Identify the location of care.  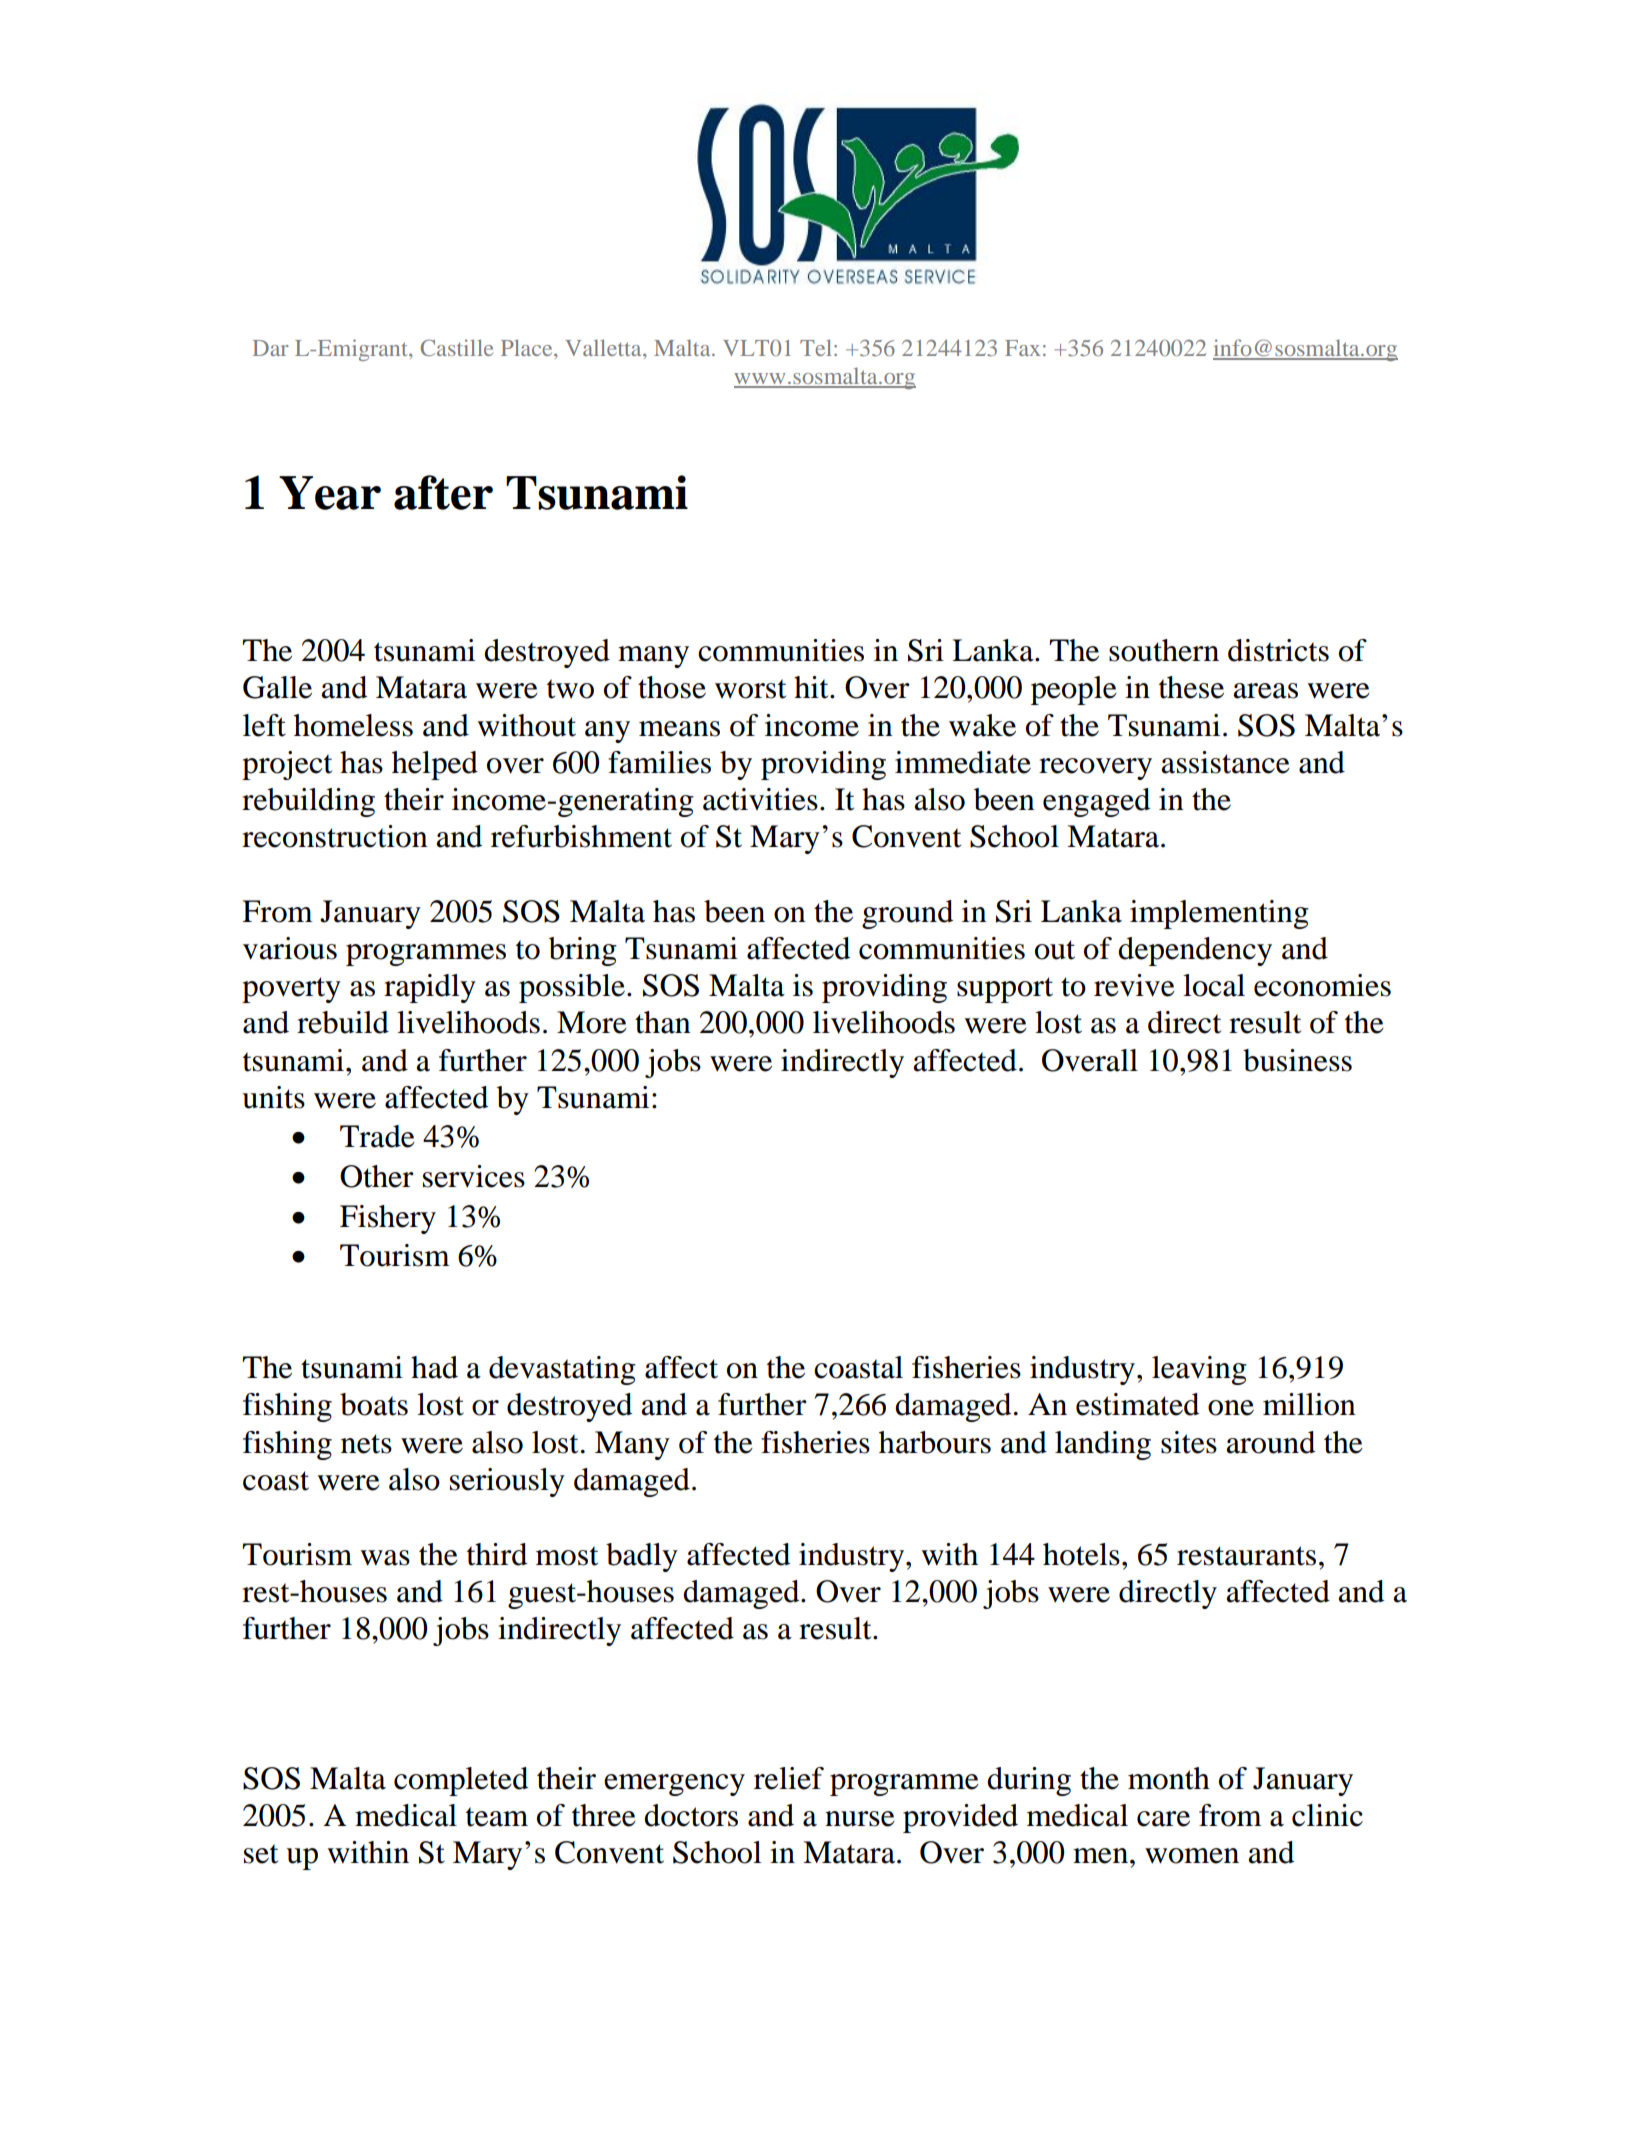
(1163, 1819).
